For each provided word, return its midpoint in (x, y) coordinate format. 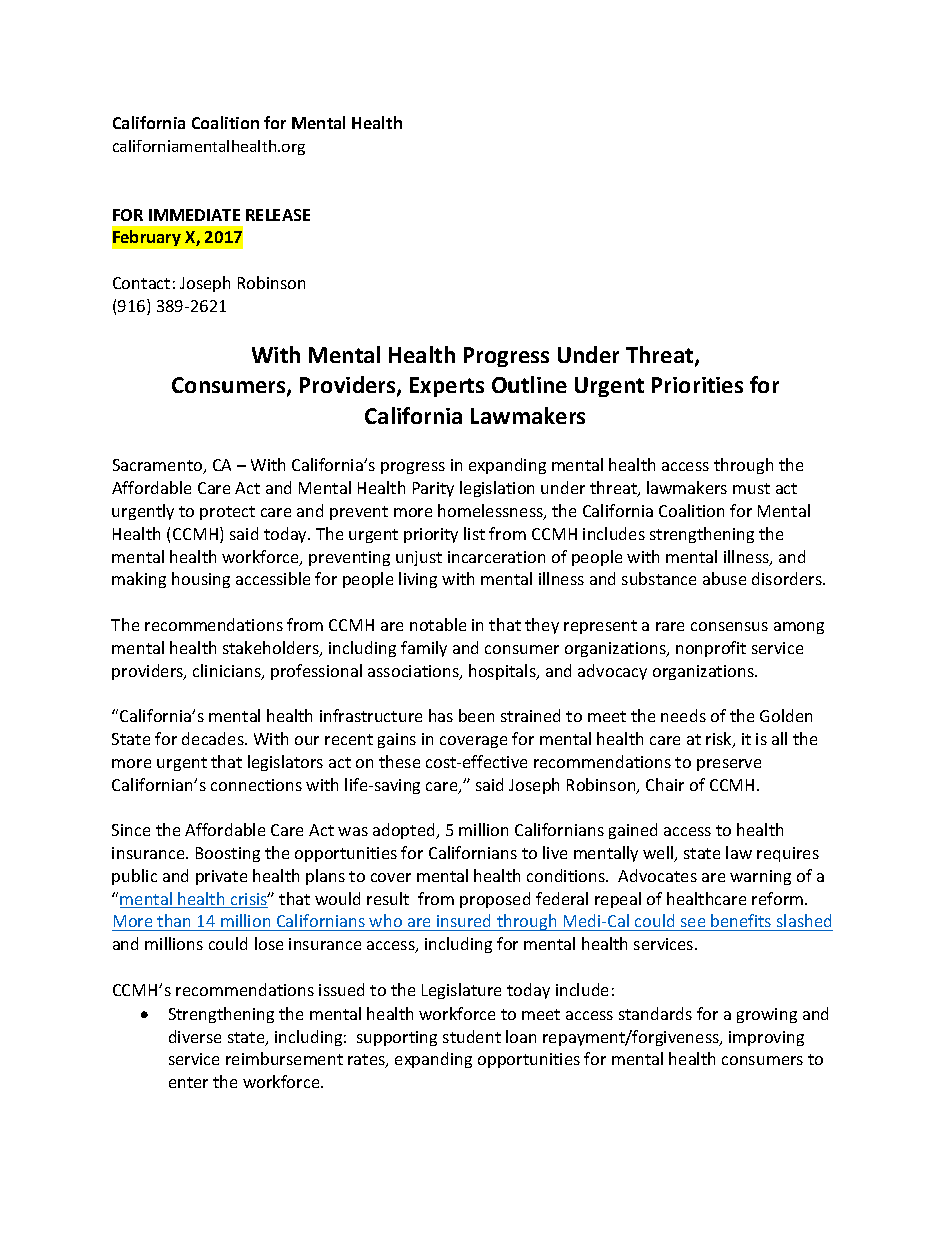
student (472, 1036)
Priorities (697, 385)
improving (766, 1038)
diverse (195, 1036)
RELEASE (278, 215)
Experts (447, 387)
